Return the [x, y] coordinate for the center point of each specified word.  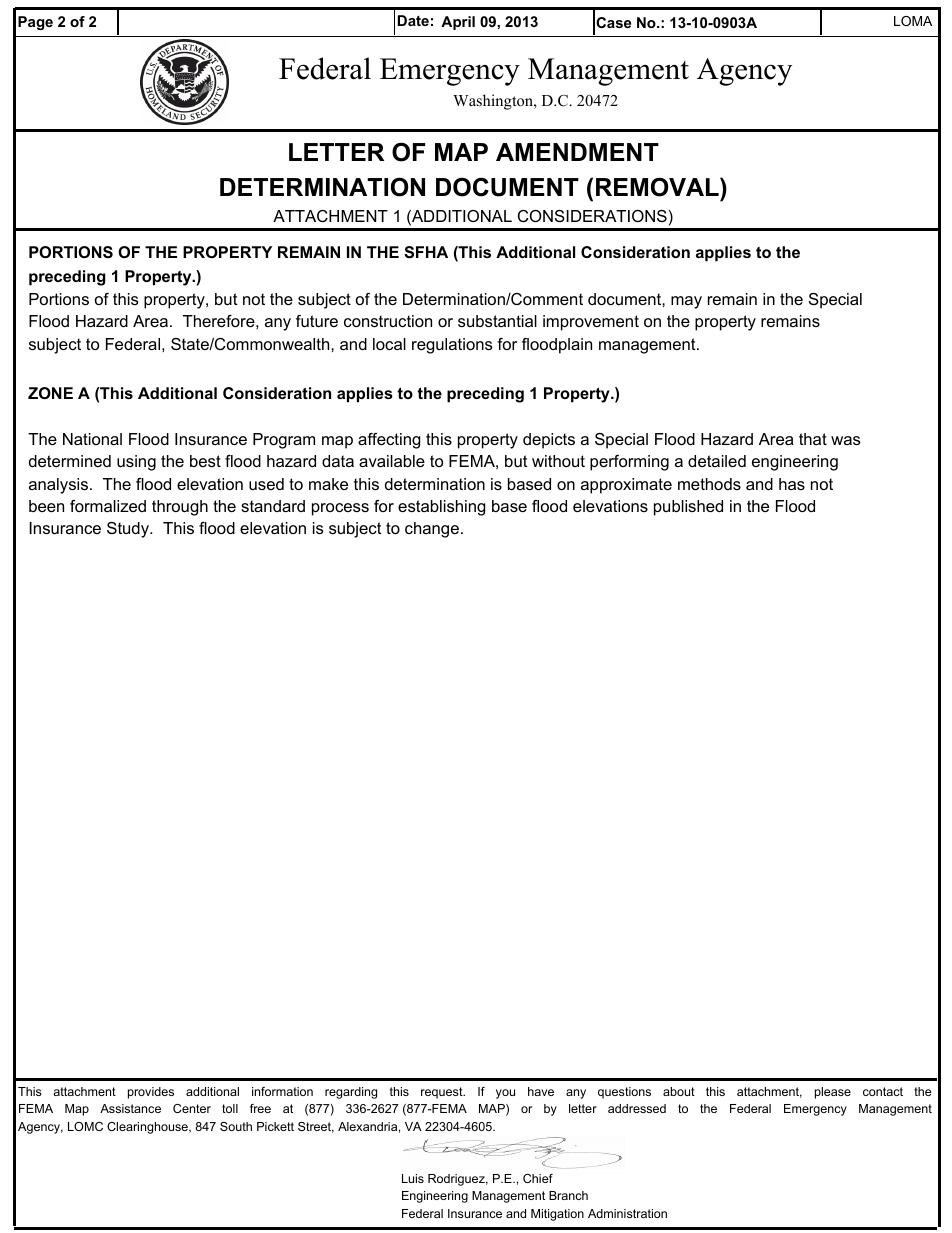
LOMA [913, 21]
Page [35, 23]
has [792, 484]
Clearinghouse [148, 1128]
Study [129, 530]
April [458, 23]
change [432, 530]
